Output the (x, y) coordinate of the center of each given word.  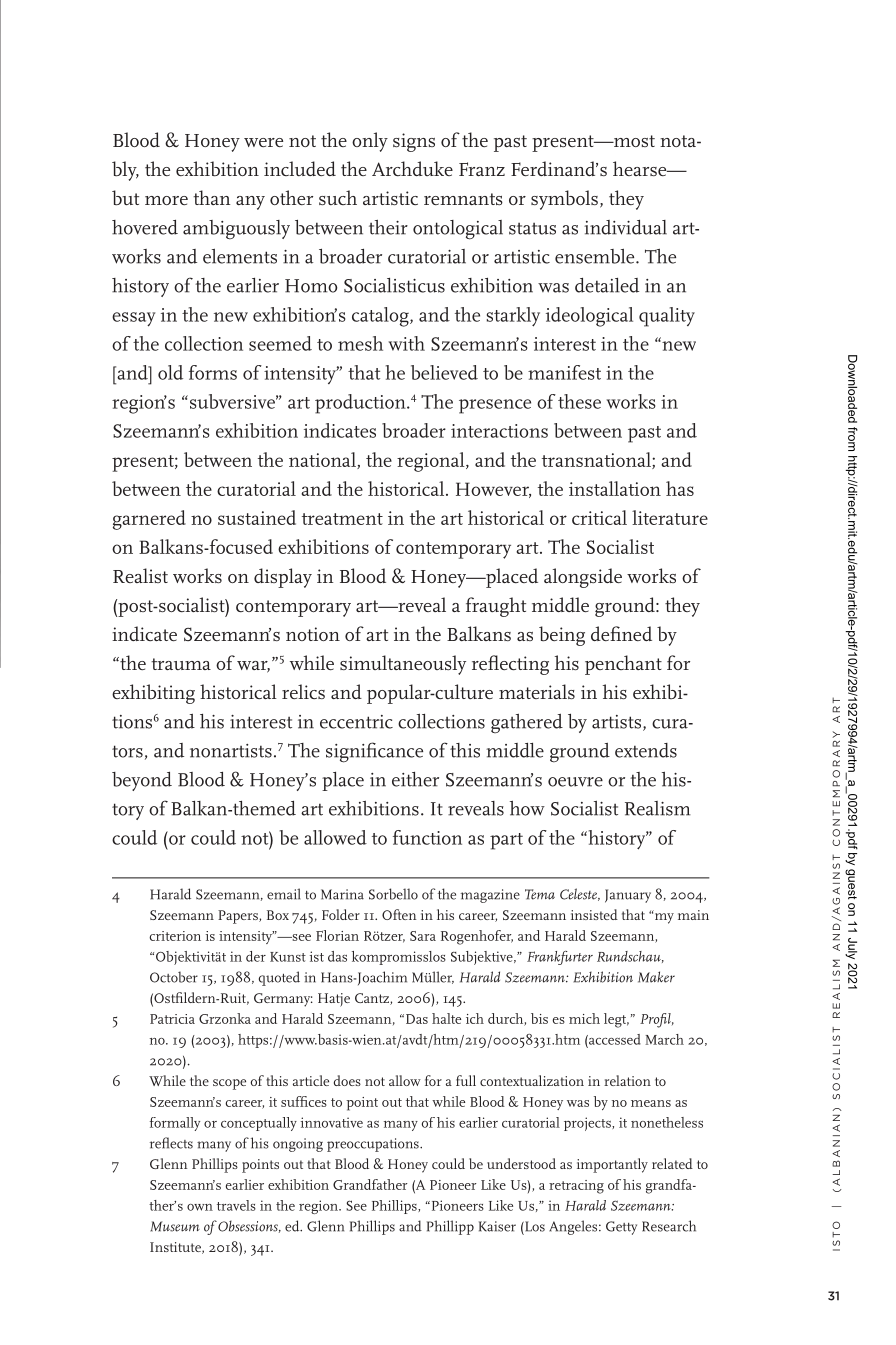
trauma (181, 664)
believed (444, 372)
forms (213, 372)
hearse (641, 168)
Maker (656, 977)
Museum (175, 1226)
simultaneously (403, 665)
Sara (423, 936)
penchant (623, 665)
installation (615, 488)
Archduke (412, 168)
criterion (175, 936)
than (211, 197)
